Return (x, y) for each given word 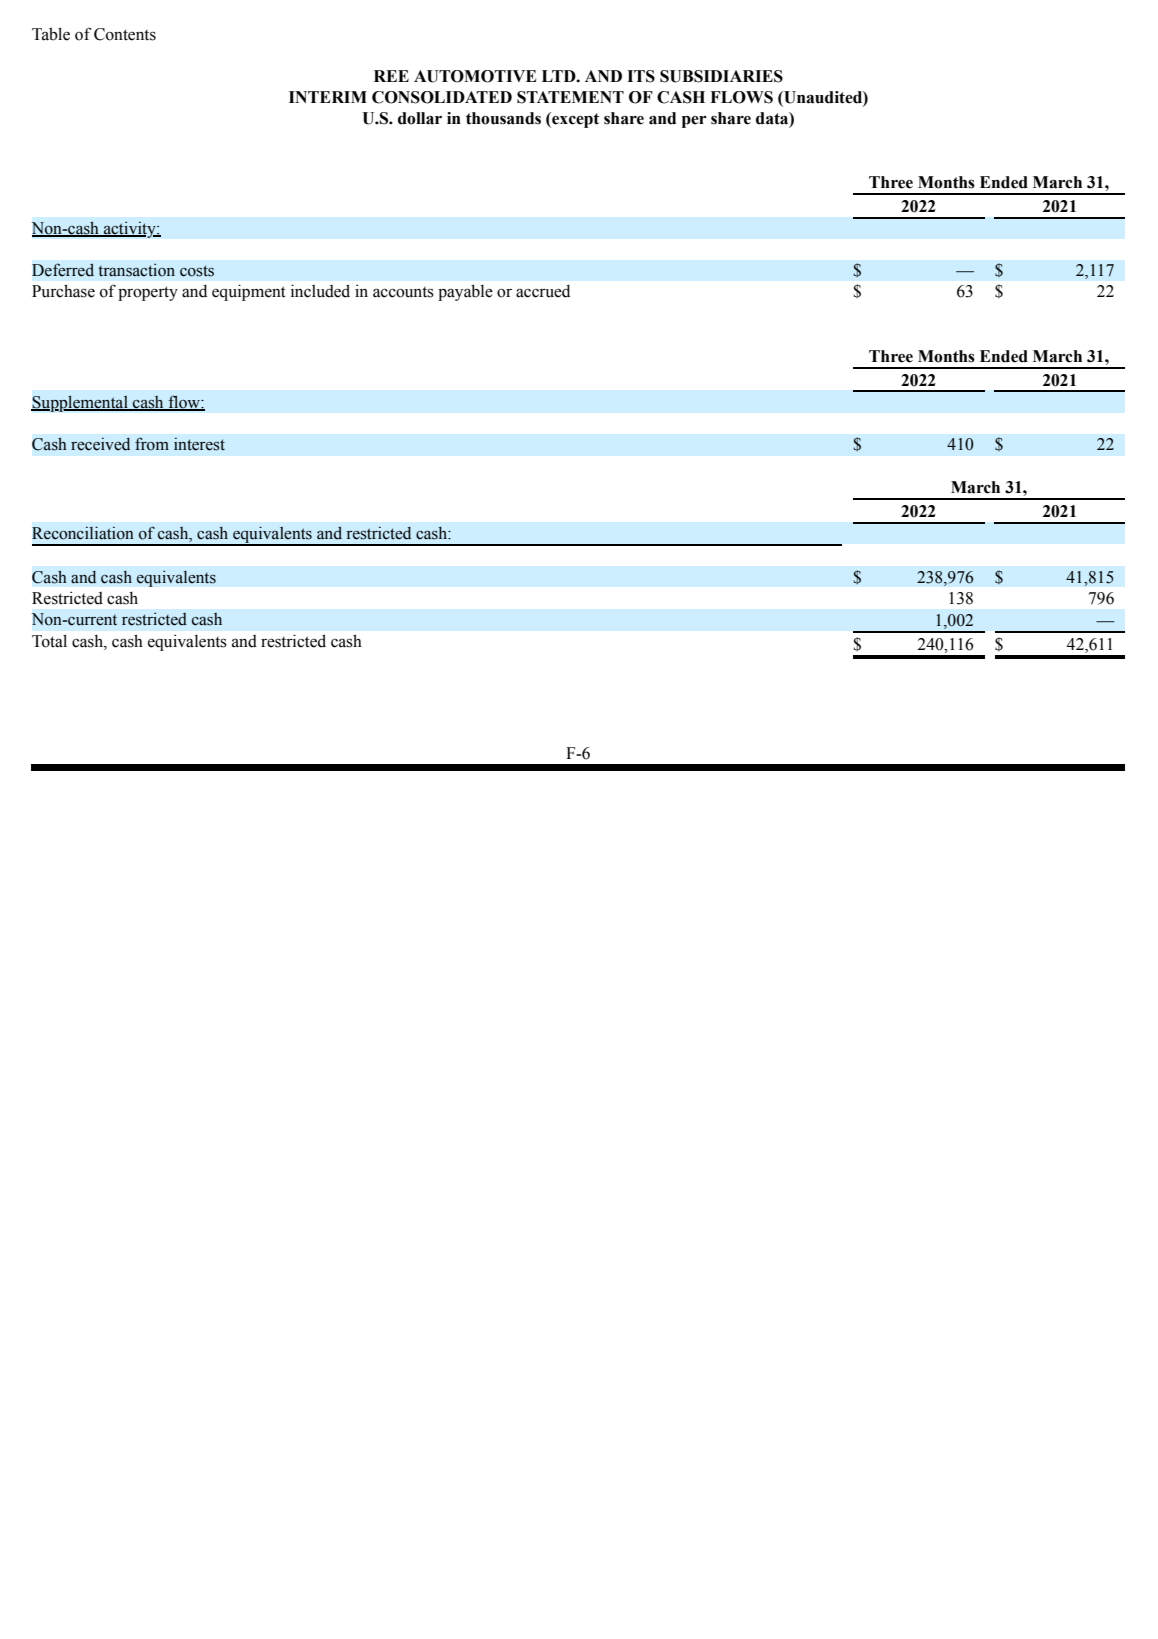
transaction (136, 270)
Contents (125, 34)
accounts (403, 292)
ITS (641, 76)
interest (199, 444)
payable (465, 292)
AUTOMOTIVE (475, 76)
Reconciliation (83, 533)
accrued (543, 291)
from (152, 444)
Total (49, 641)
